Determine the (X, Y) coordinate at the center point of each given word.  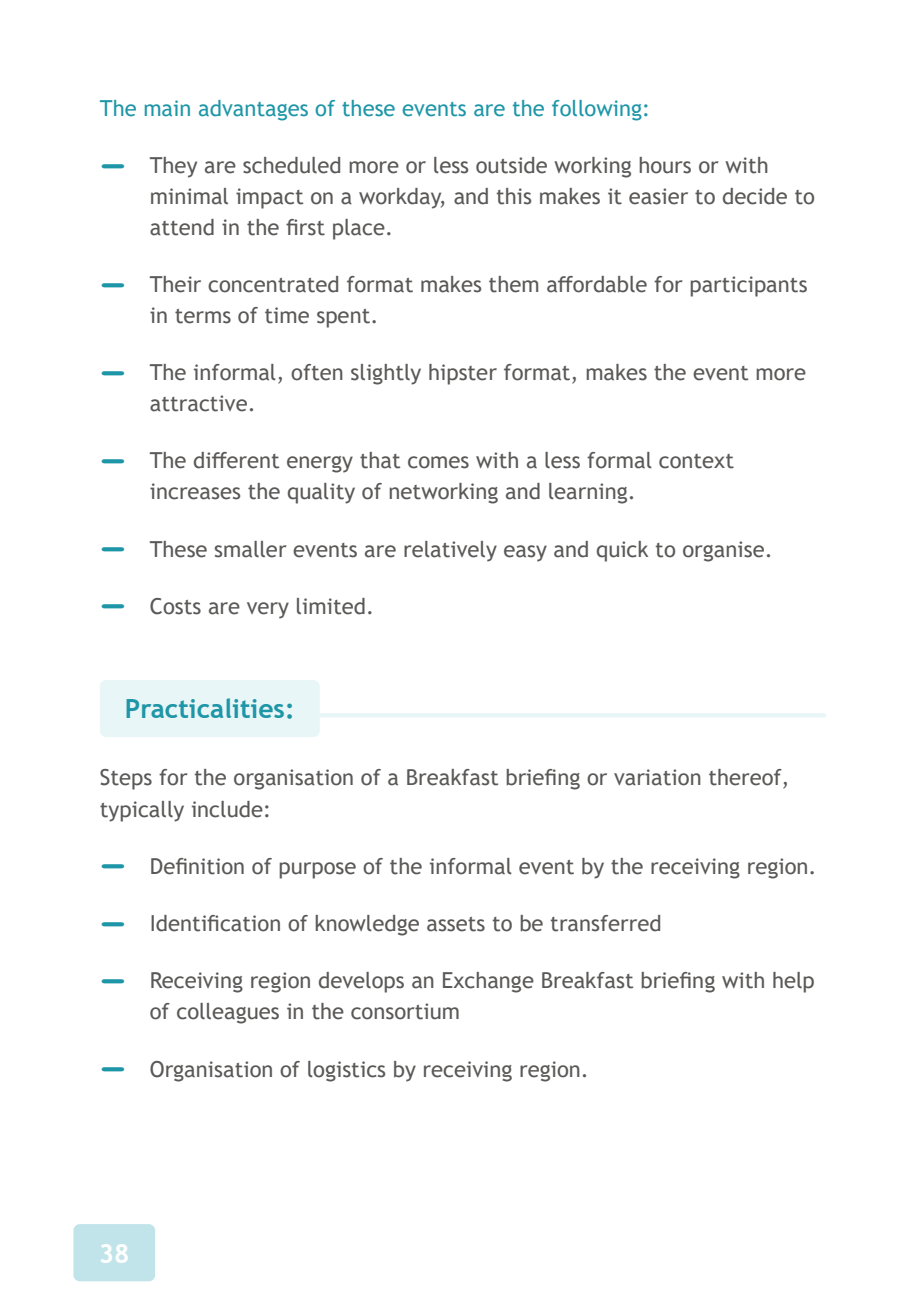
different (236, 460)
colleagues (228, 1013)
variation (657, 777)
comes (438, 462)
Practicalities (205, 708)
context (696, 461)
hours (665, 165)
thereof (746, 778)
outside (511, 165)
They (173, 167)
